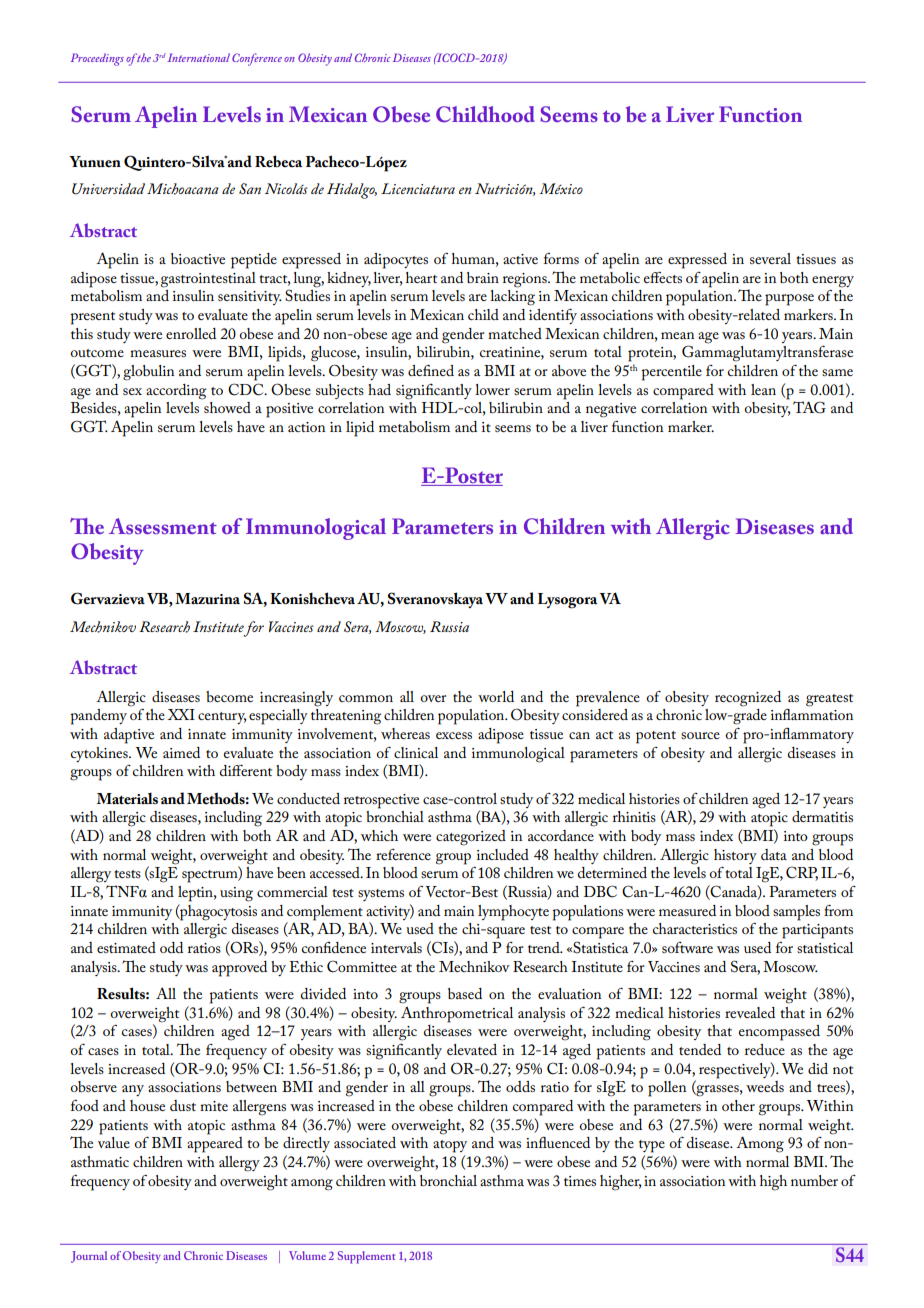 The height and width of the image is (1308, 924). What do you see at coordinates (352, 191) in the image?
I see `Hidalgo` at bounding box center [352, 191].
